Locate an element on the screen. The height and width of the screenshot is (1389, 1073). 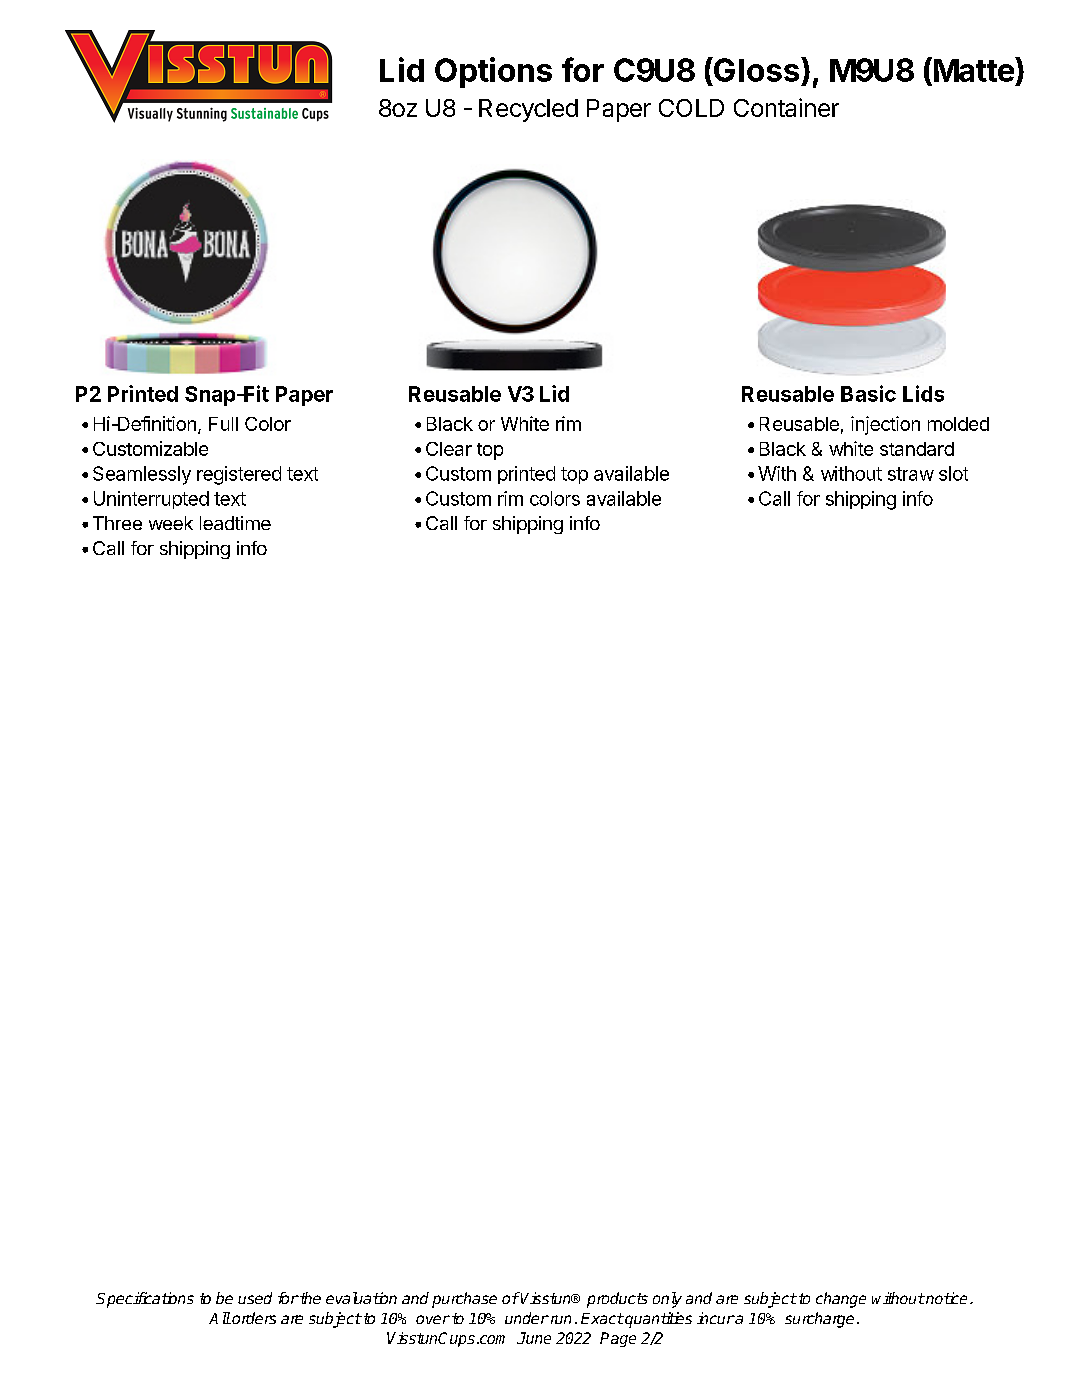
change is located at coordinates (841, 1300).
